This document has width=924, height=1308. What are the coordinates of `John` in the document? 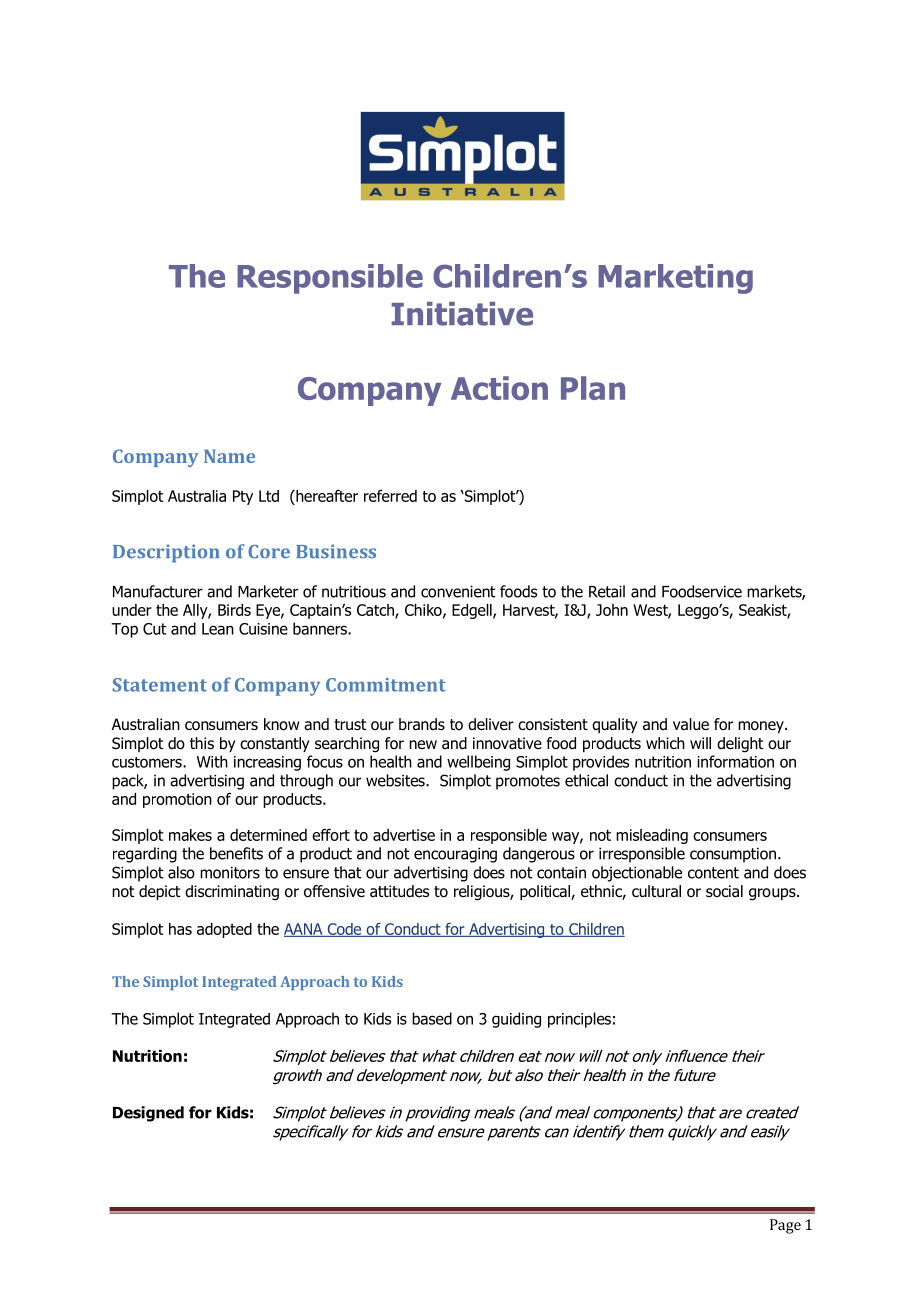 It's located at (612, 610).
